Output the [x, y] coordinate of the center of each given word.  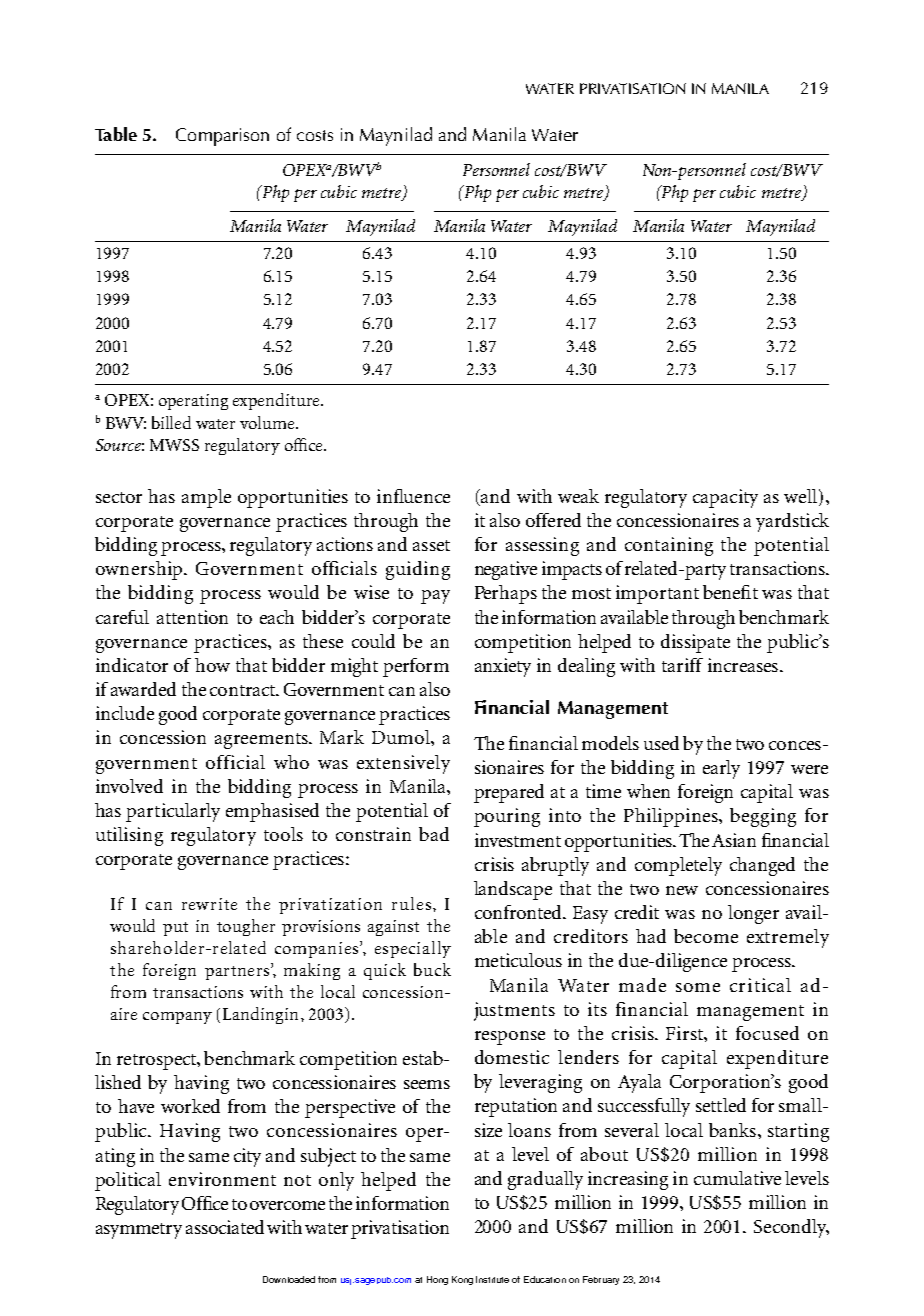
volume [268, 422]
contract [244, 690]
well [800, 496]
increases [743, 665]
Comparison [222, 137]
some [698, 987]
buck [432, 969]
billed [171, 422]
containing [669, 546]
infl [390, 496]
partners [237, 973]
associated [225, 1227]
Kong [462, 1280]
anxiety [503, 667]
